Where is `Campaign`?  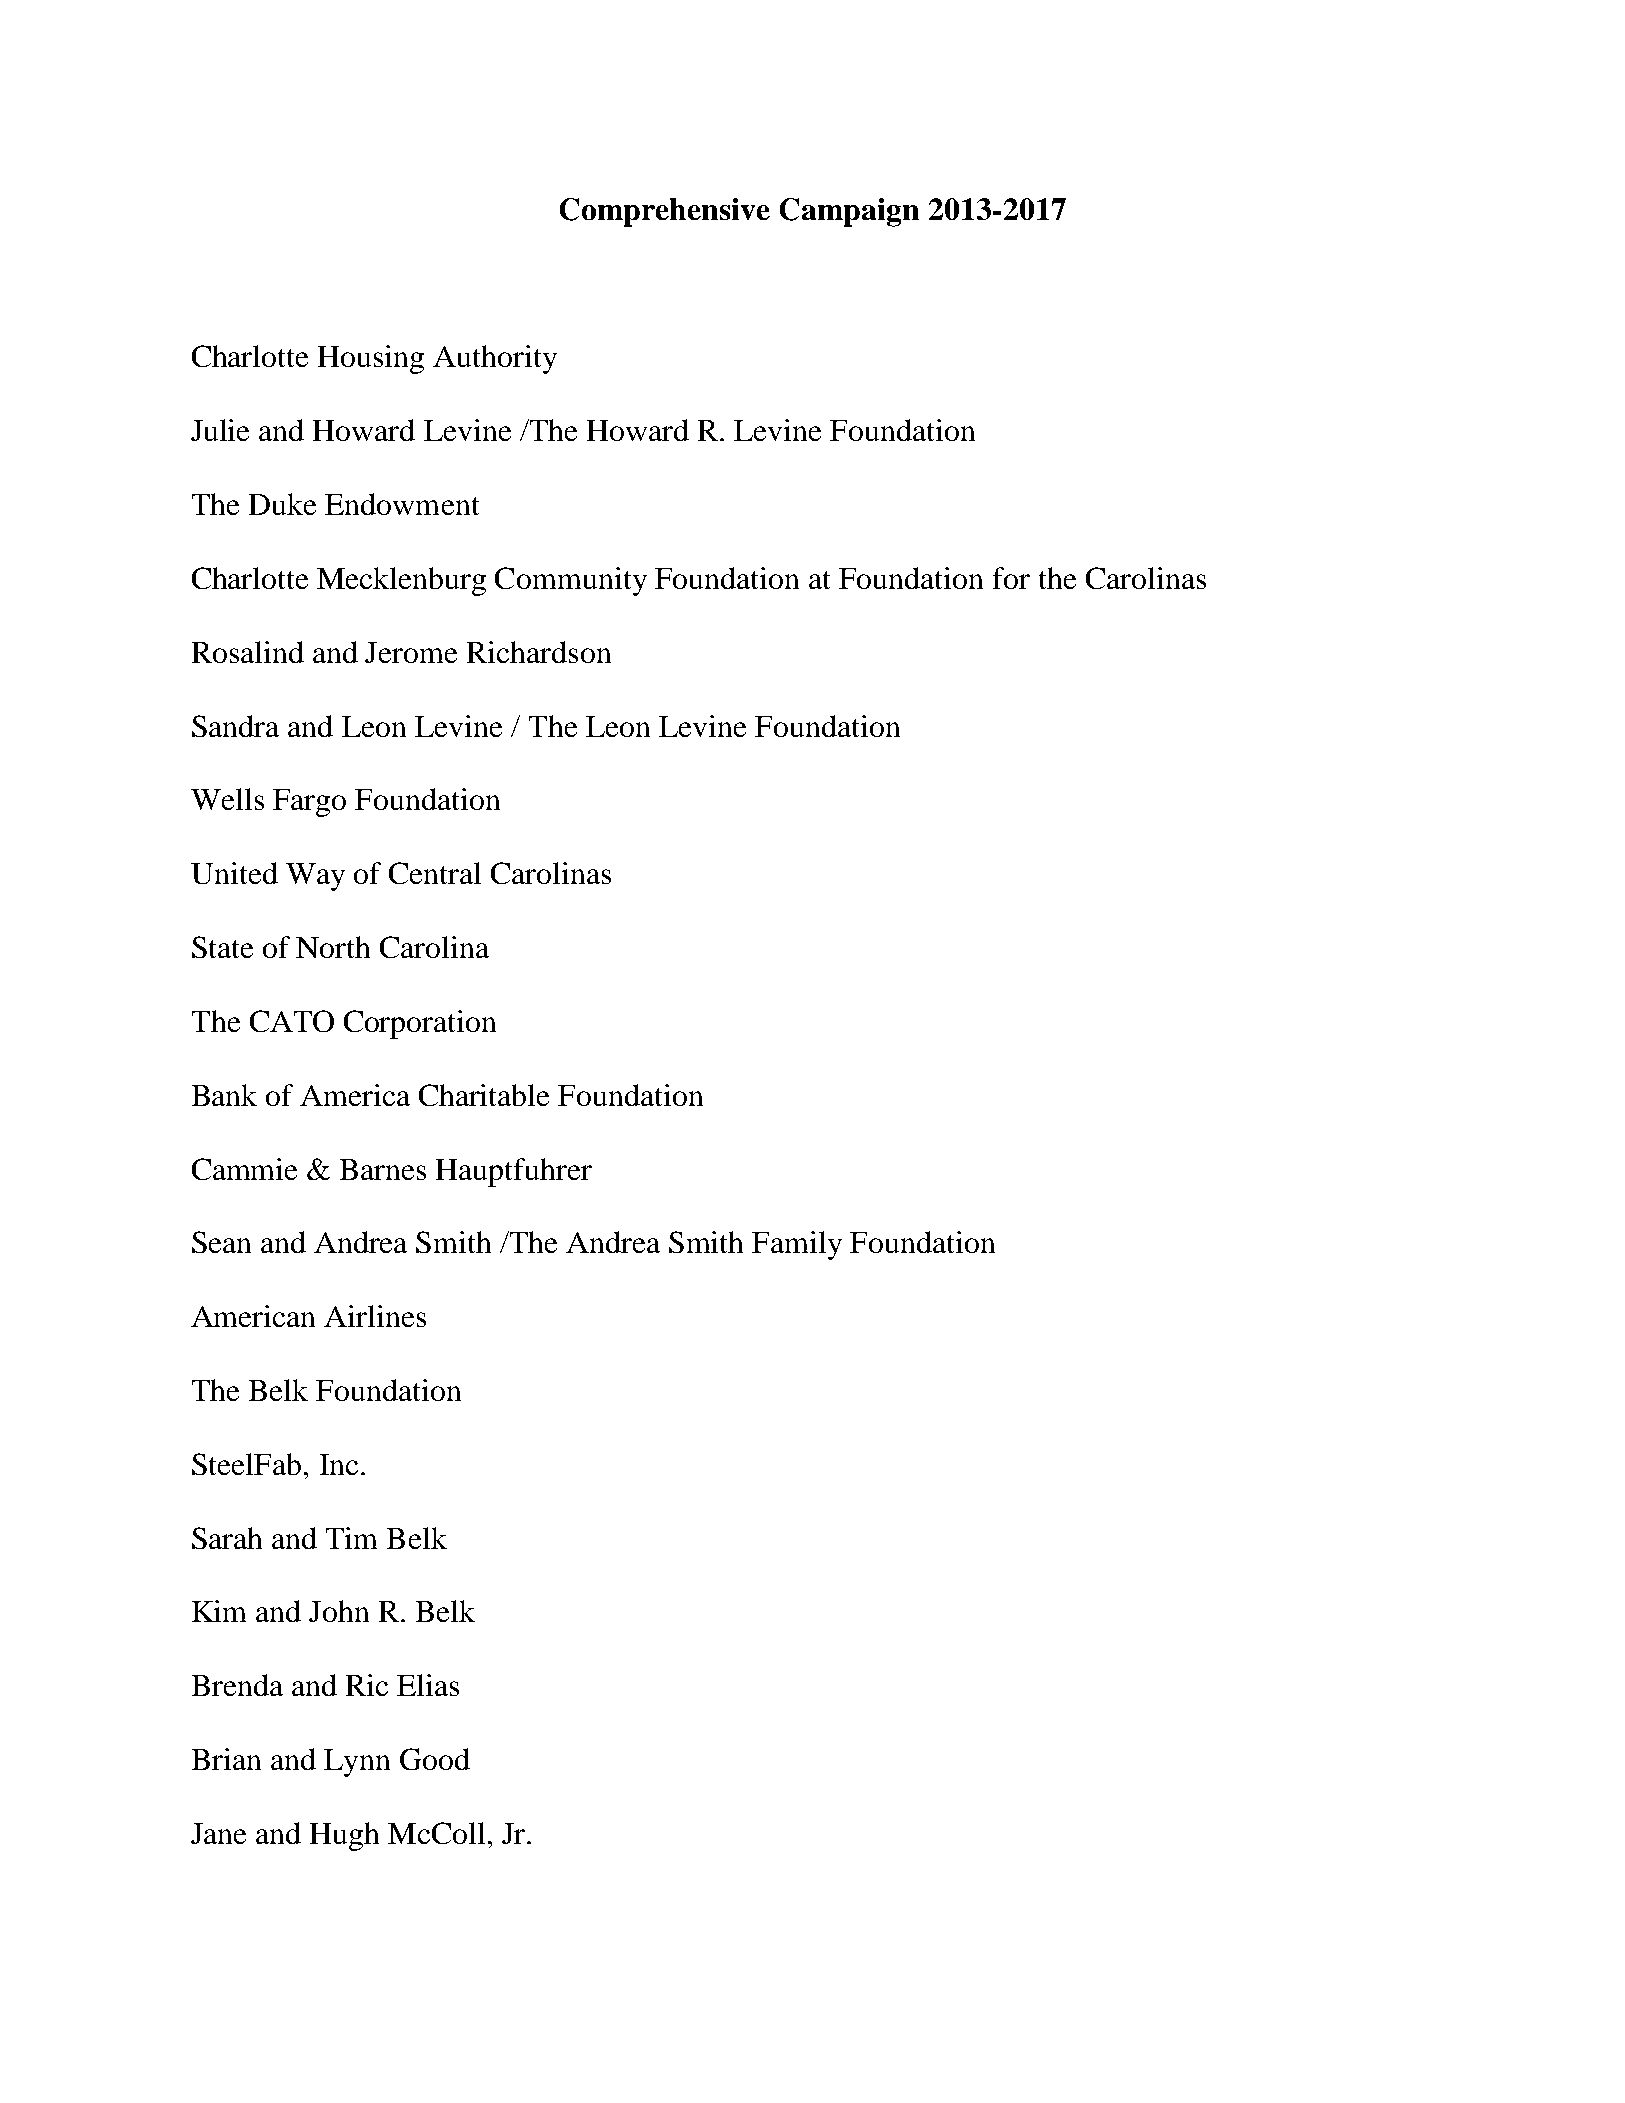 Campaign is located at coordinates (849, 212).
